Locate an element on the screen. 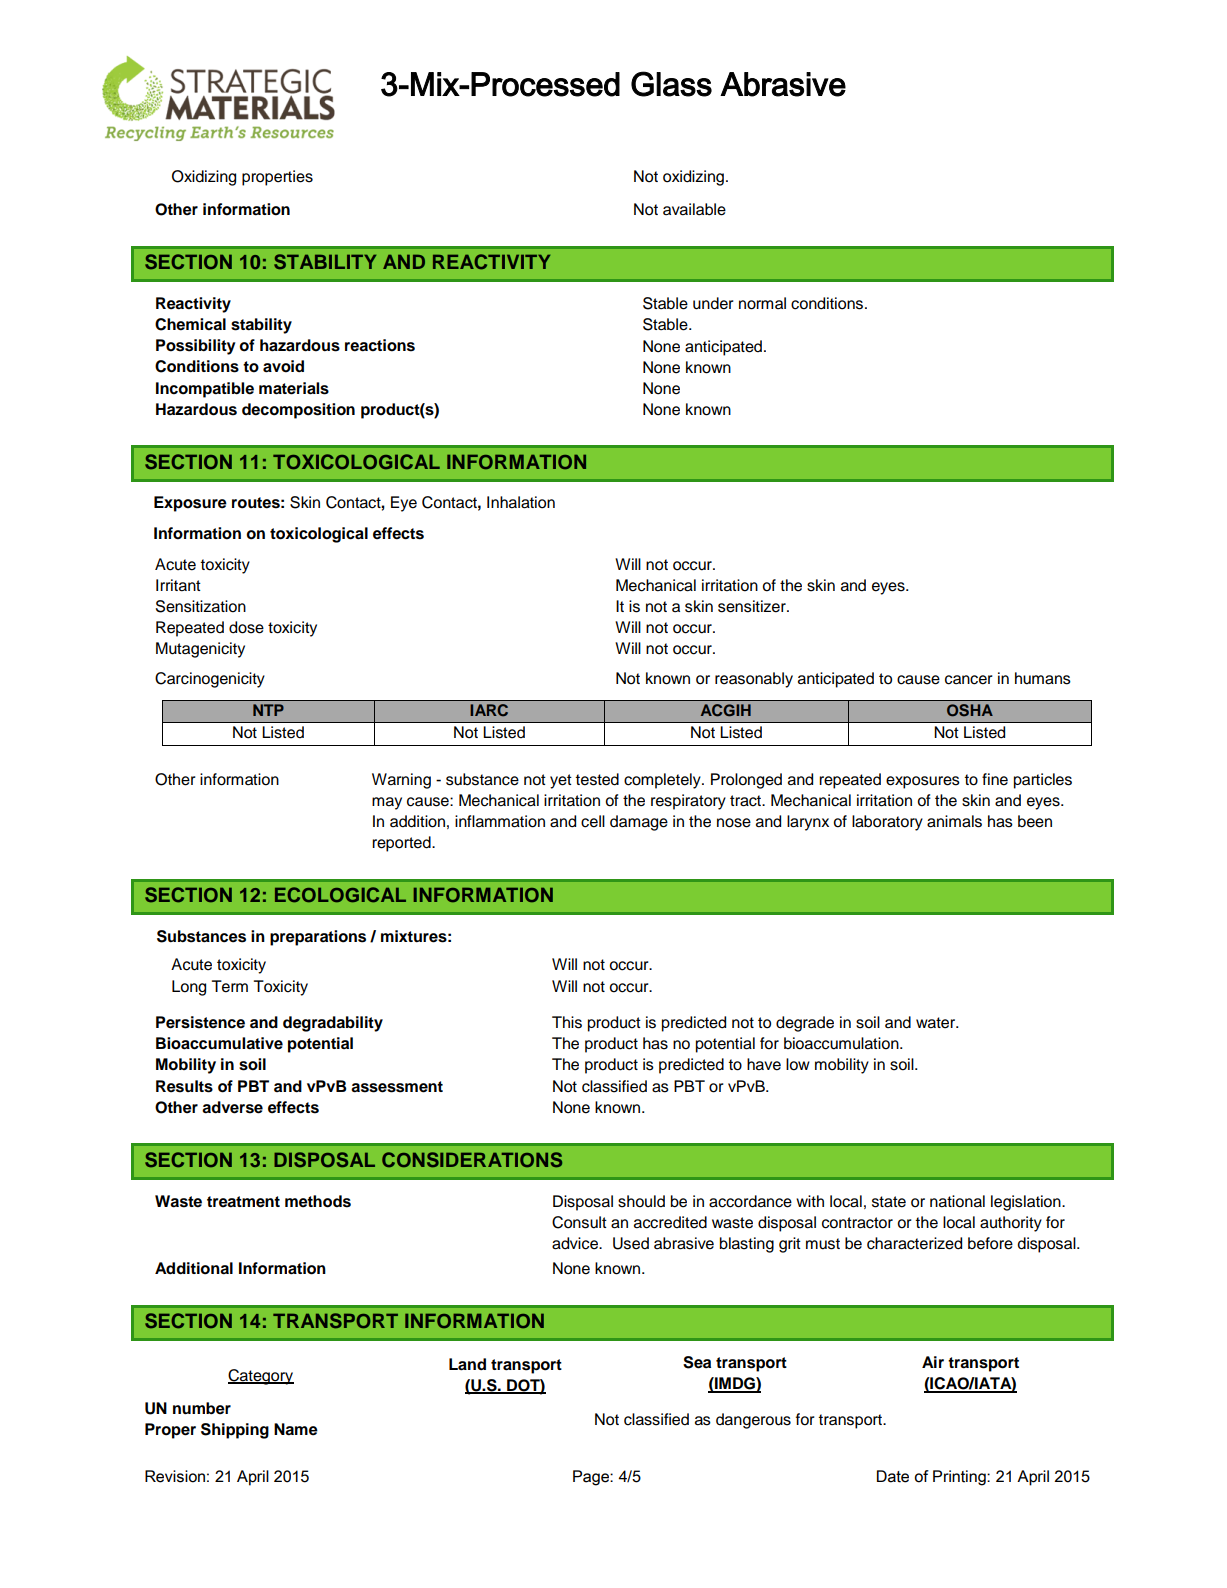 The height and width of the screenshot is (1588, 1227). NTP is located at coordinates (268, 710).
